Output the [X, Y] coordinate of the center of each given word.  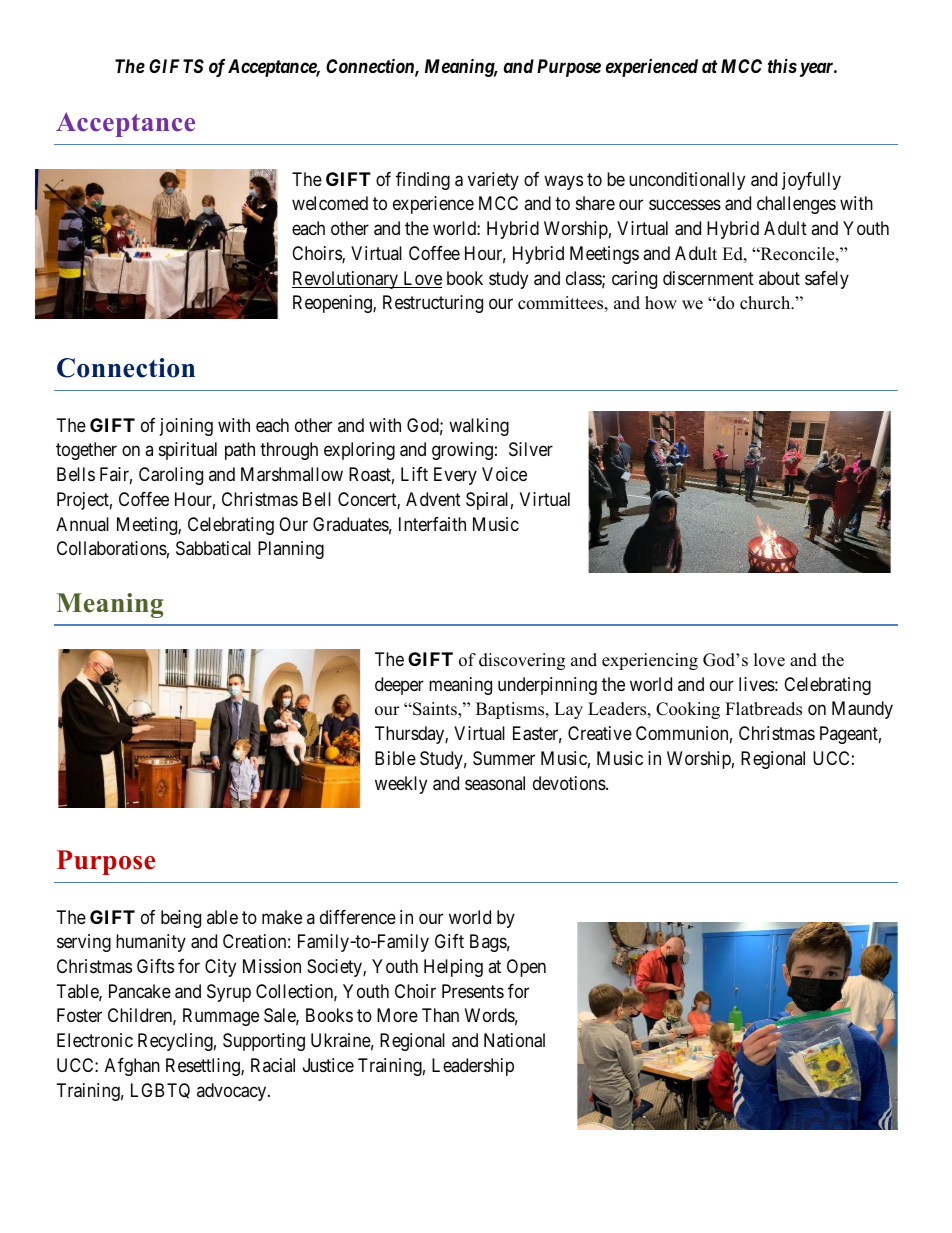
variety [493, 181]
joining [186, 427]
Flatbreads [763, 709]
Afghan [132, 1067]
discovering [522, 661]
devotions [570, 783]
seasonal [495, 783]
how [661, 303]
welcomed [330, 203]
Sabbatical [213, 548]
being [181, 919]
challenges [796, 205]
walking [479, 427]
